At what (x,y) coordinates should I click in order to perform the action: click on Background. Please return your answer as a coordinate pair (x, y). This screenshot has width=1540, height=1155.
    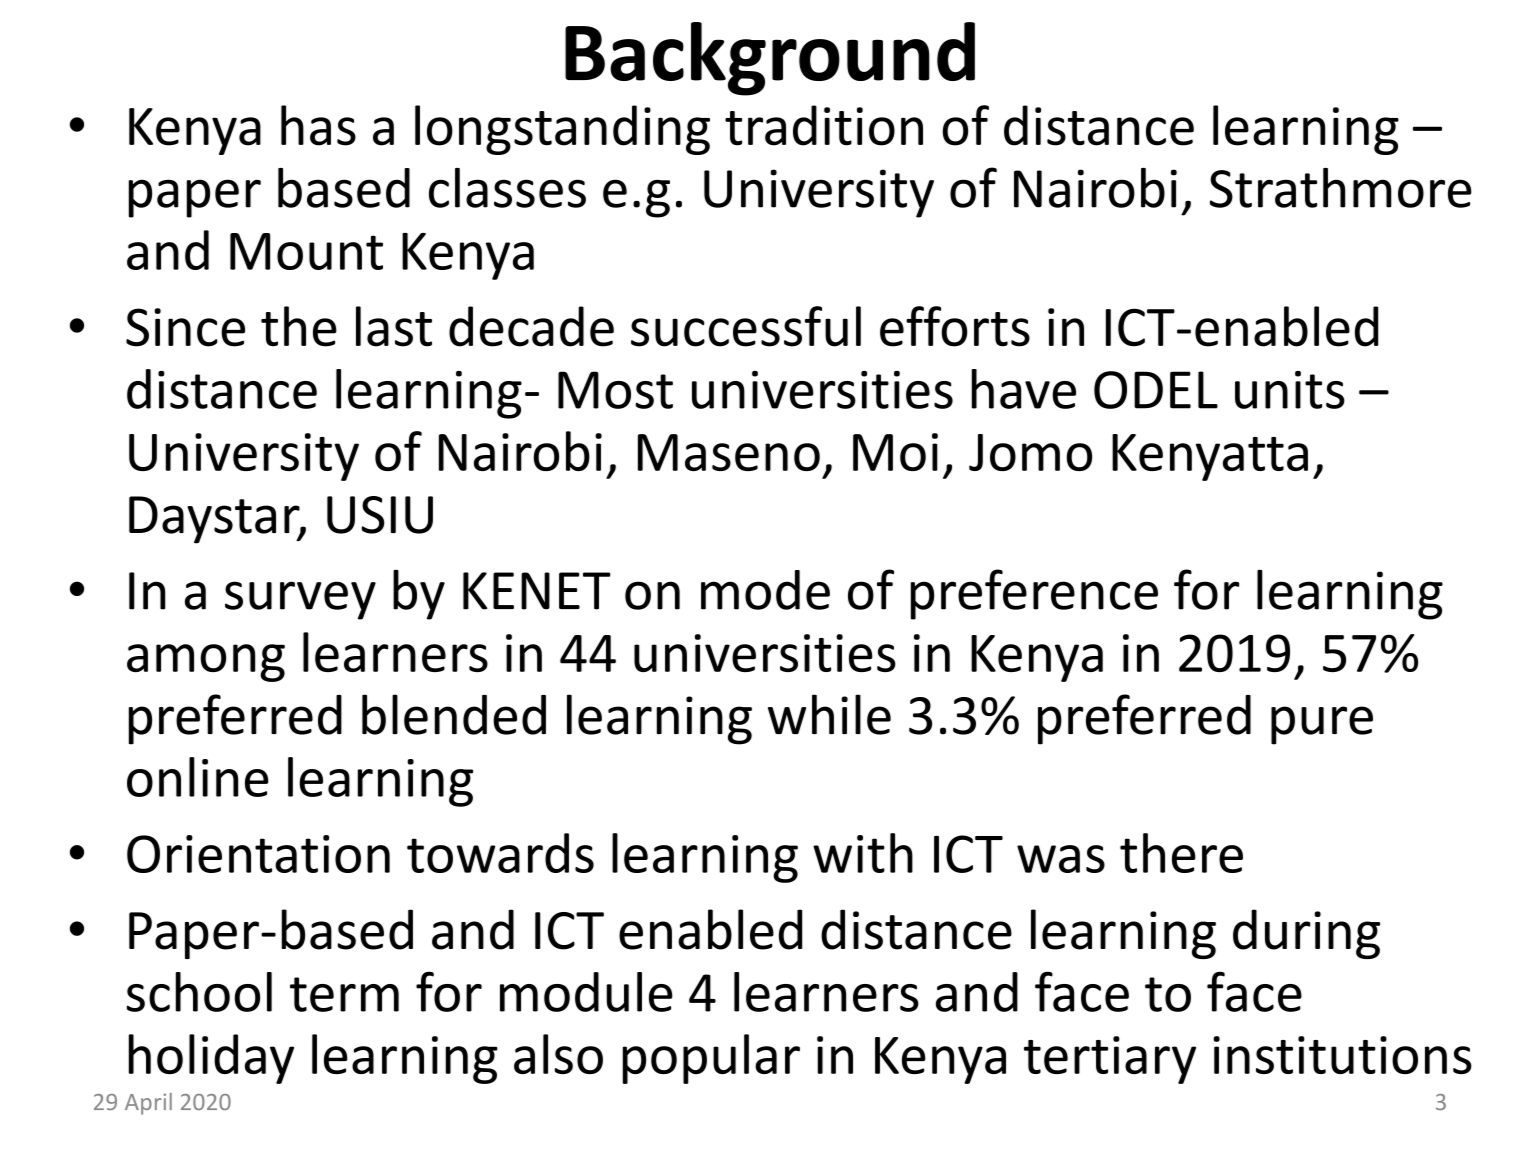
    Looking at the image, I should click on (770, 59).
